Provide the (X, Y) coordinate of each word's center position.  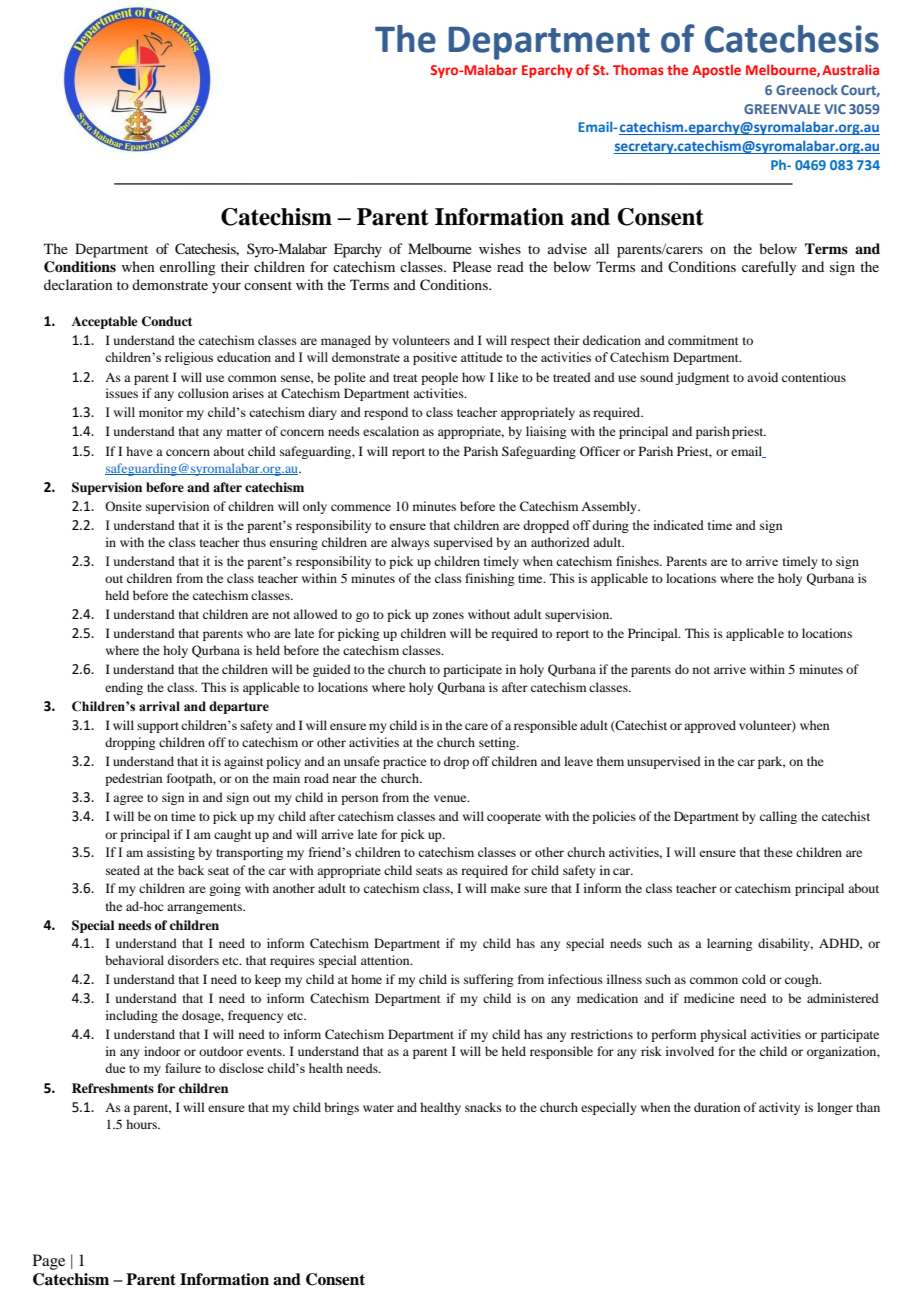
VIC (835, 109)
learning (729, 944)
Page (49, 1262)
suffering (488, 980)
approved (710, 726)
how (473, 377)
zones (448, 615)
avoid (762, 377)
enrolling (188, 268)
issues (122, 393)
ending (124, 688)
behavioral (134, 960)
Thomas (638, 69)
